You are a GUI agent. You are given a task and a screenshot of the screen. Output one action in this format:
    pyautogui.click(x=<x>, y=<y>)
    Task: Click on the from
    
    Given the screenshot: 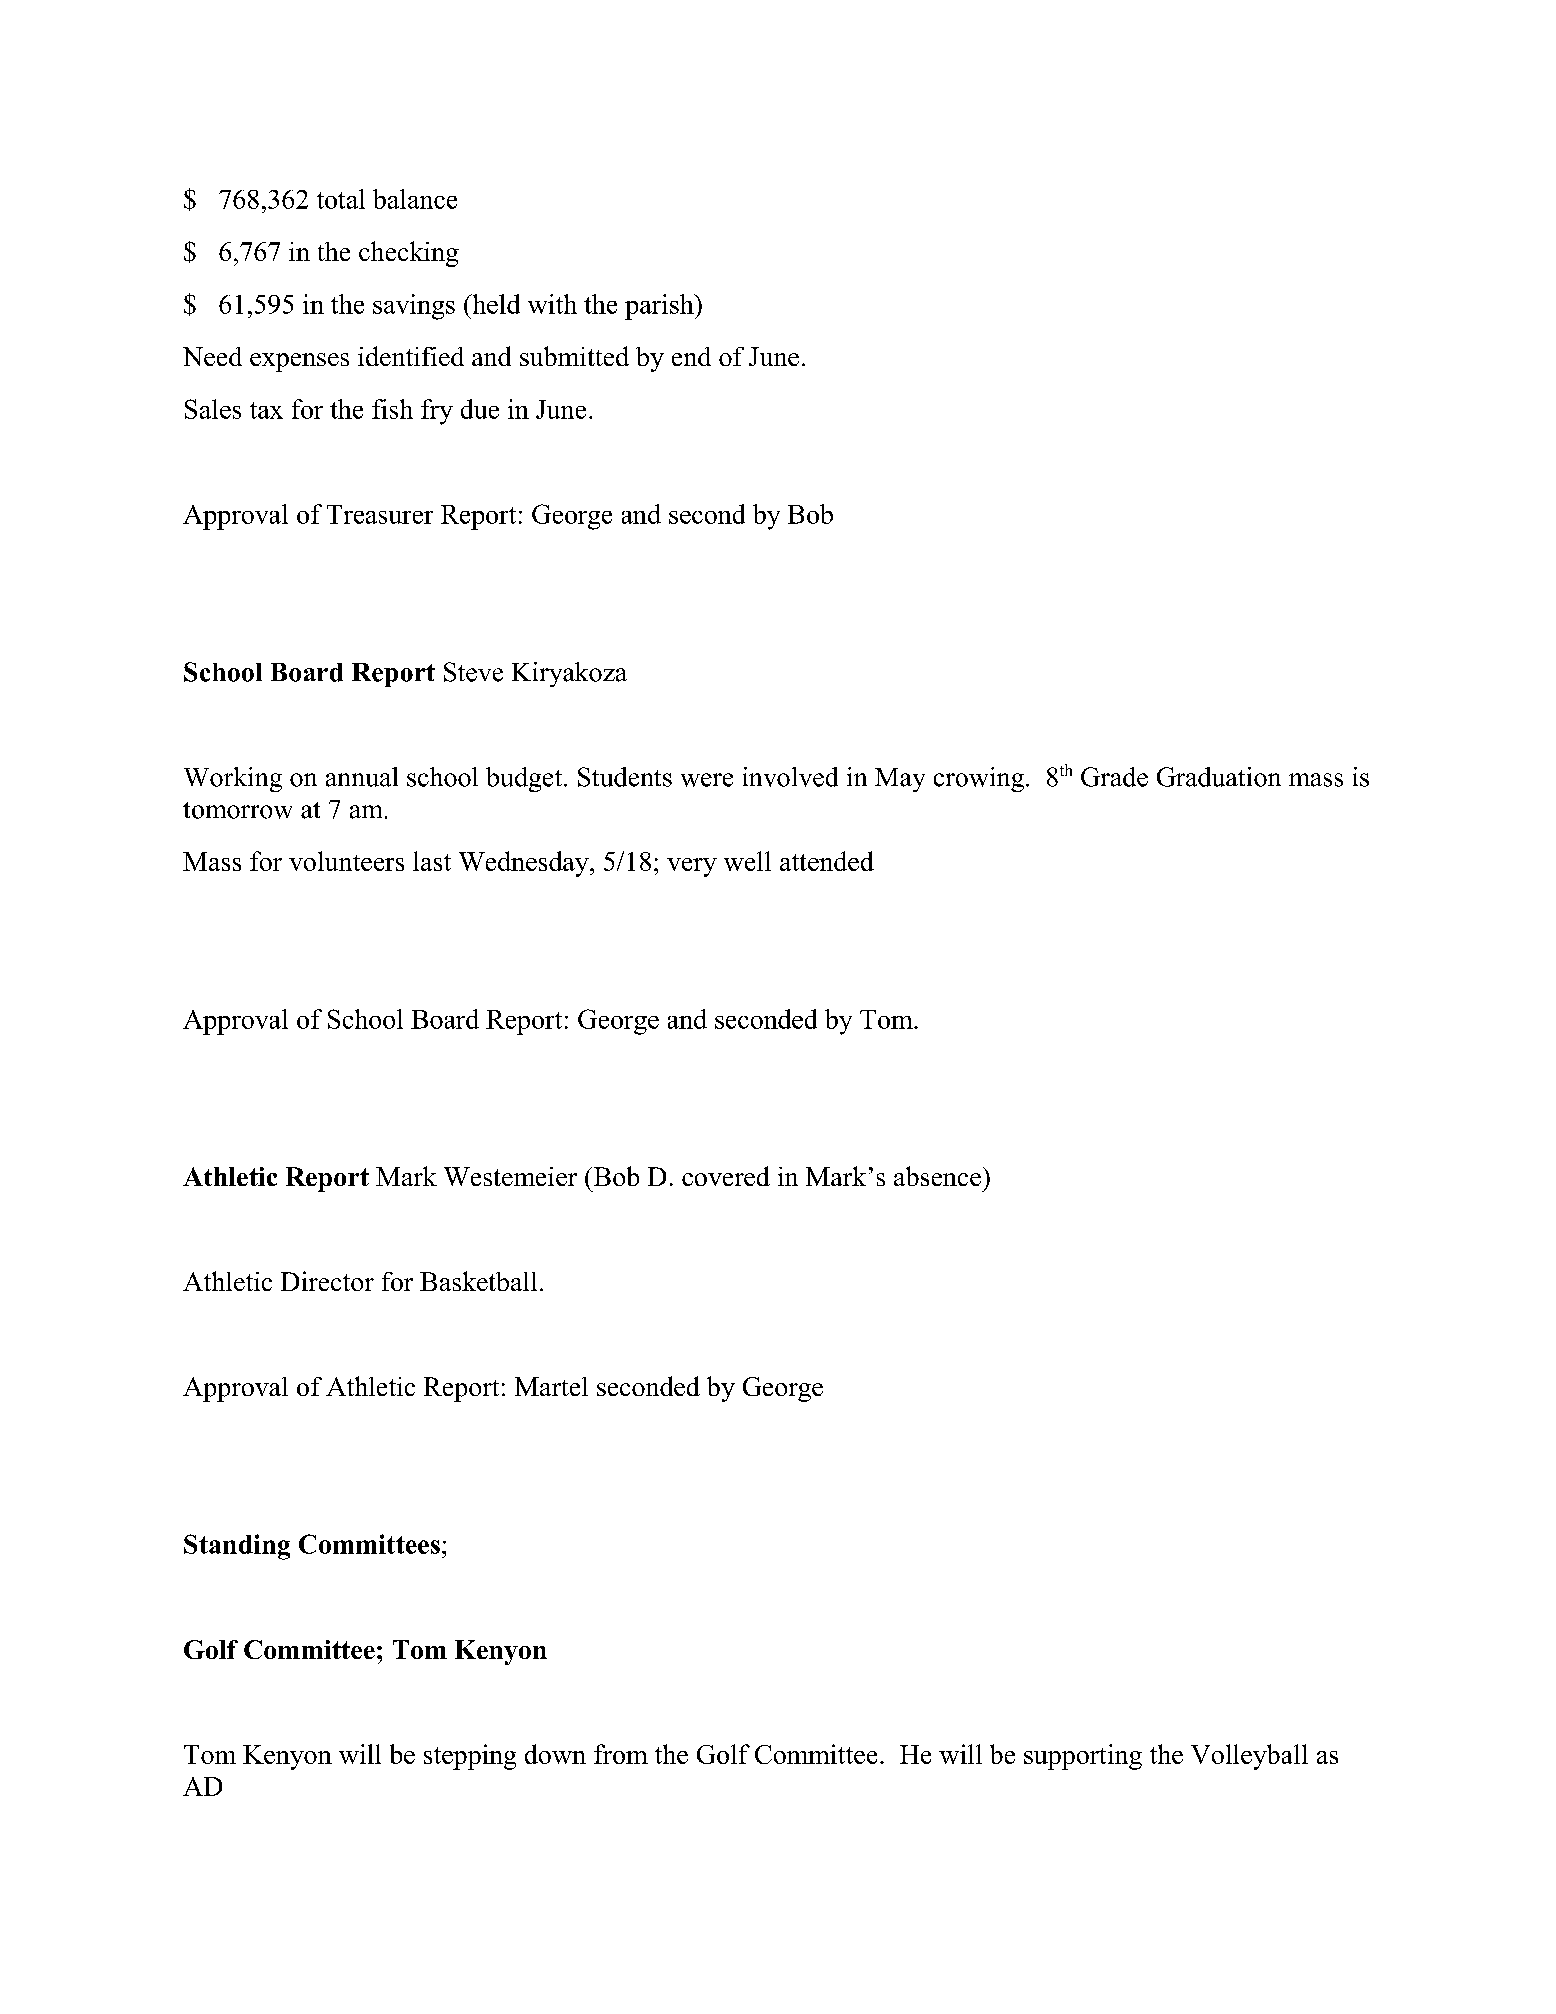 What is the action you would take?
    pyautogui.click(x=621, y=1754)
